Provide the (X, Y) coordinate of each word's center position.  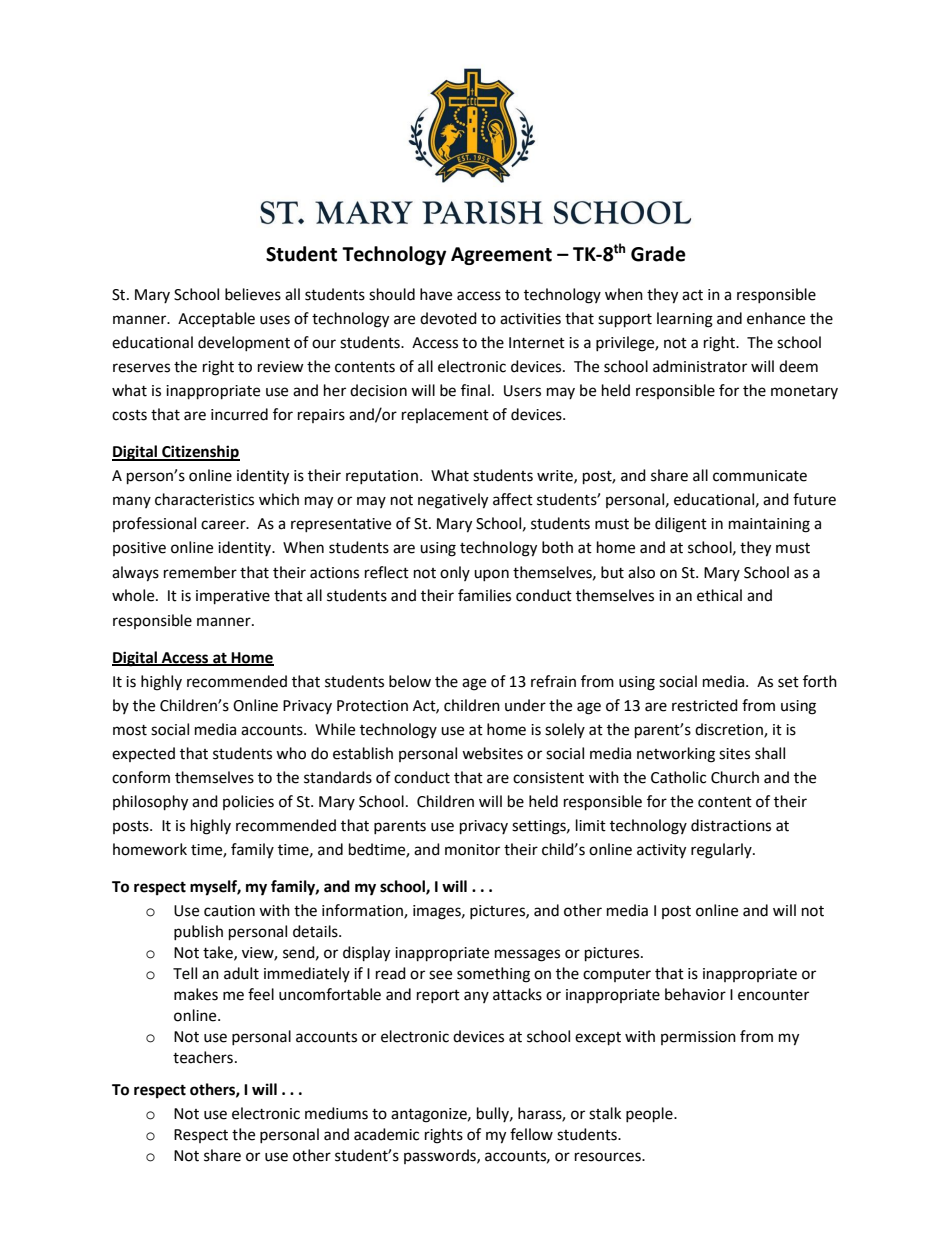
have (436, 294)
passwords (441, 1156)
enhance (776, 318)
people (650, 1115)
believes (253, 294)
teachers (203, 1057)
